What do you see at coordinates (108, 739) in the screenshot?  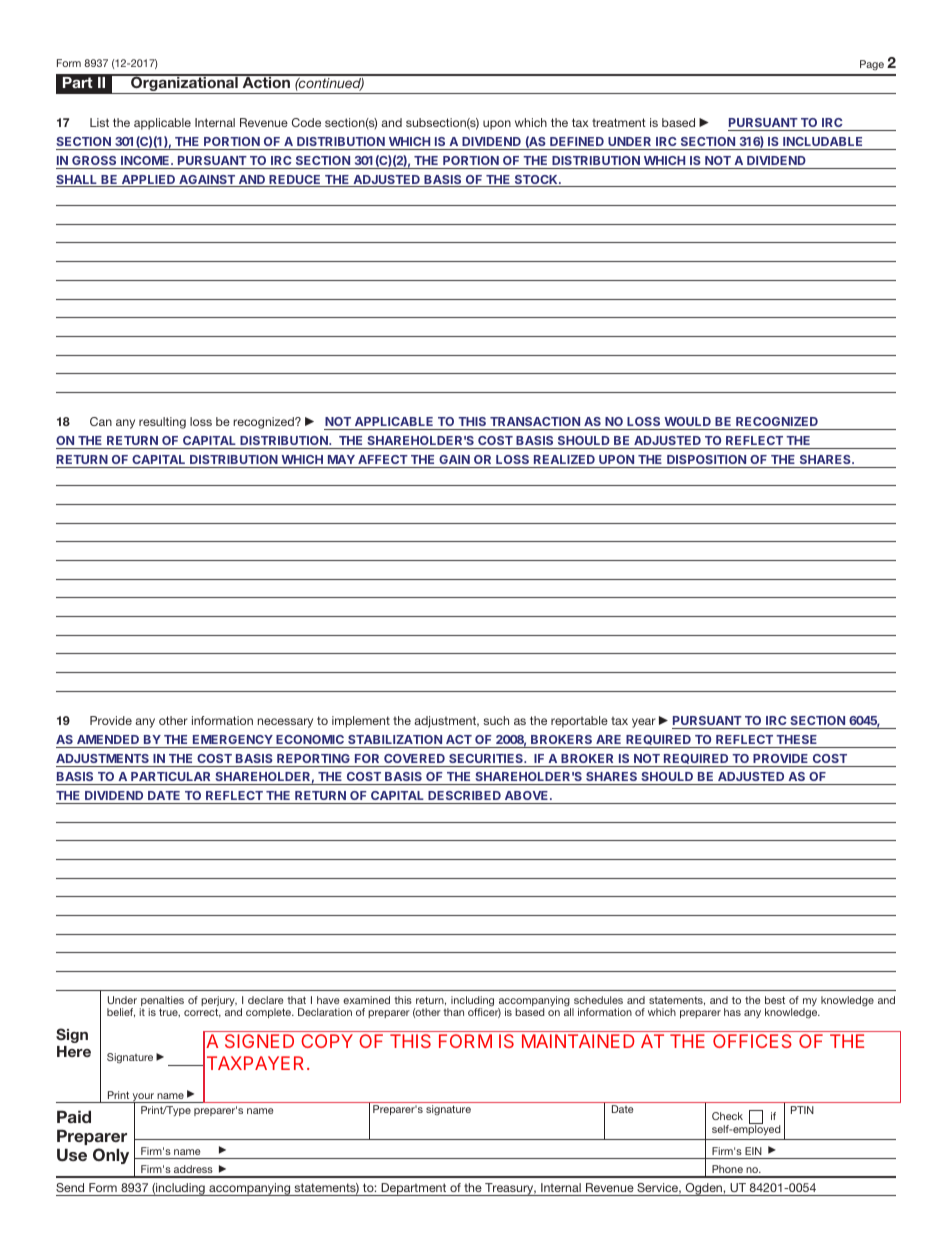 I see `AMENDED` at bounding box center [108, 739].
